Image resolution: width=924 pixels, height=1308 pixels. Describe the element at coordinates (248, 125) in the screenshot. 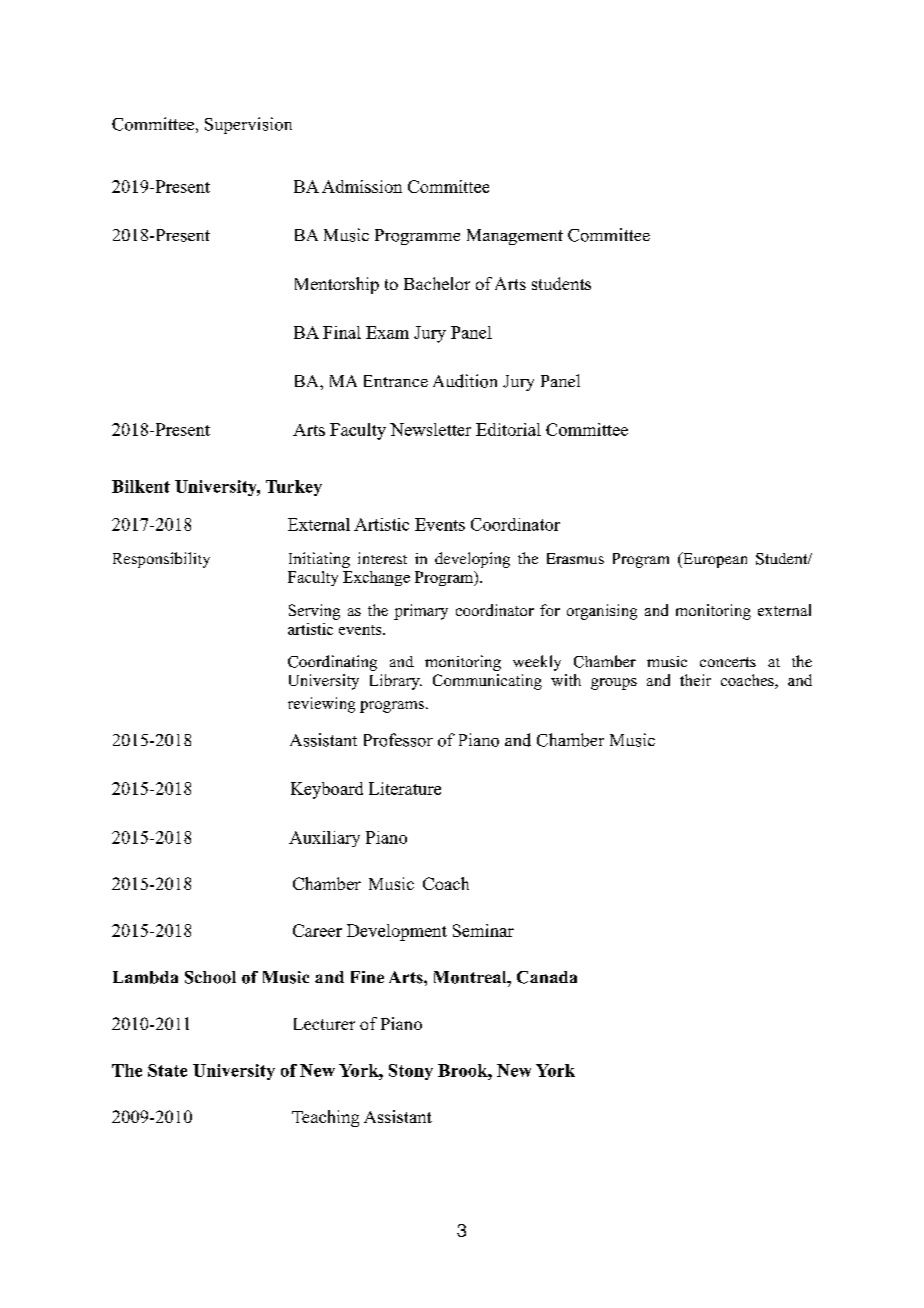

I see `Supervision` at that location.
